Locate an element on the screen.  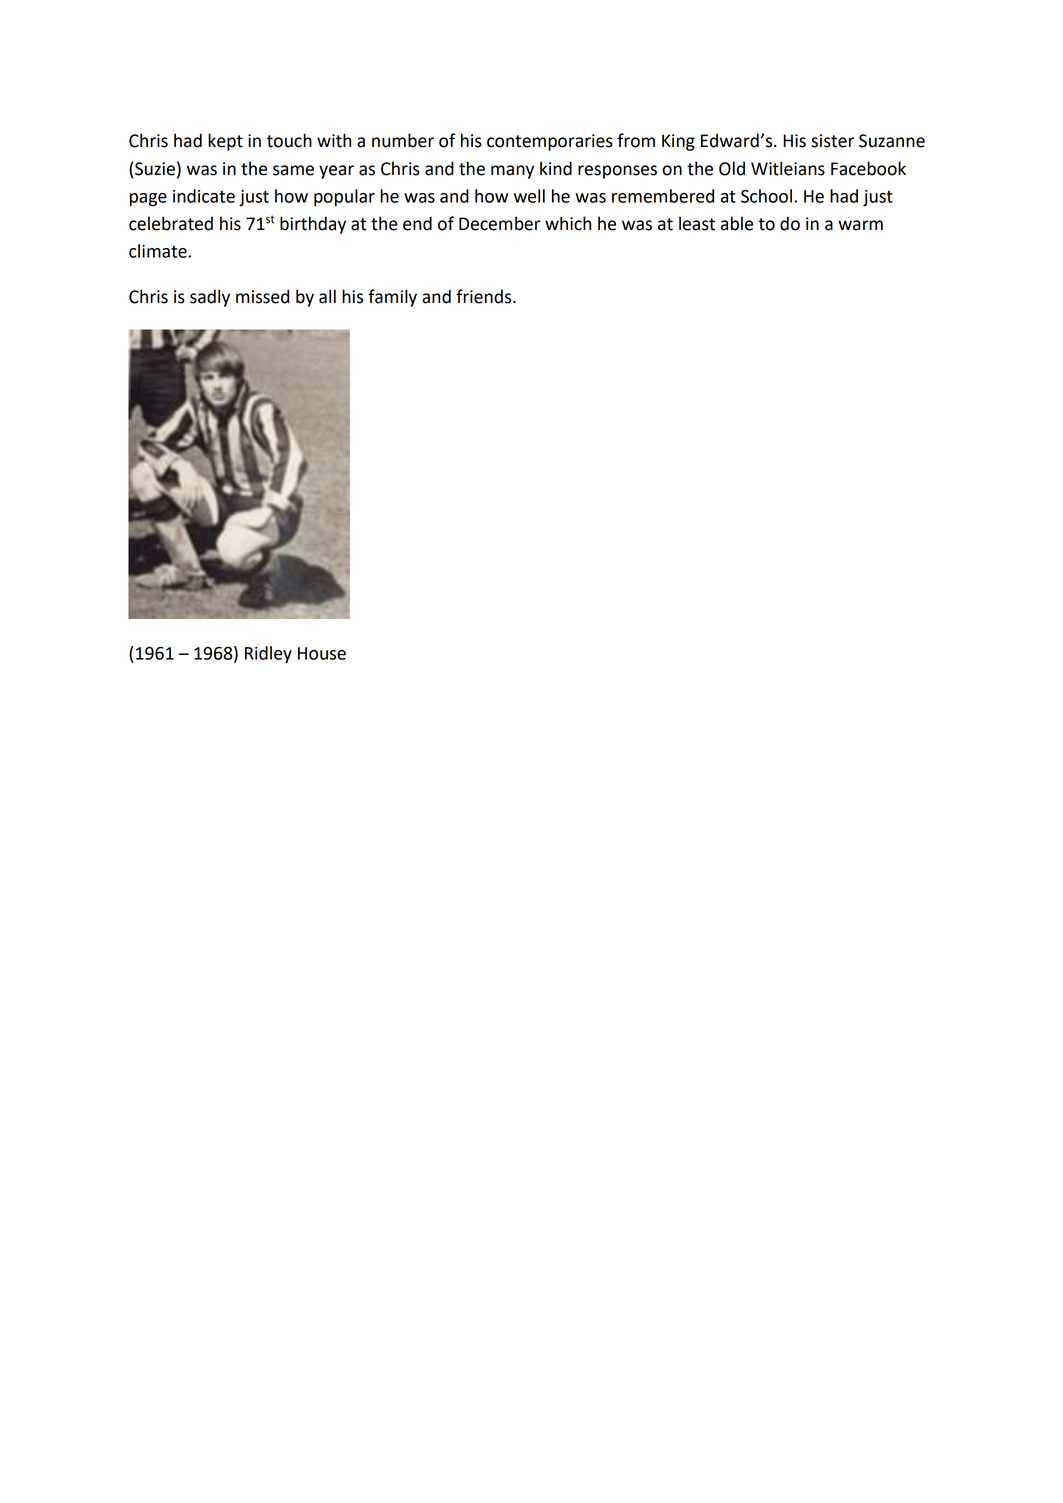
missed is located at coordinates (262, 296).
